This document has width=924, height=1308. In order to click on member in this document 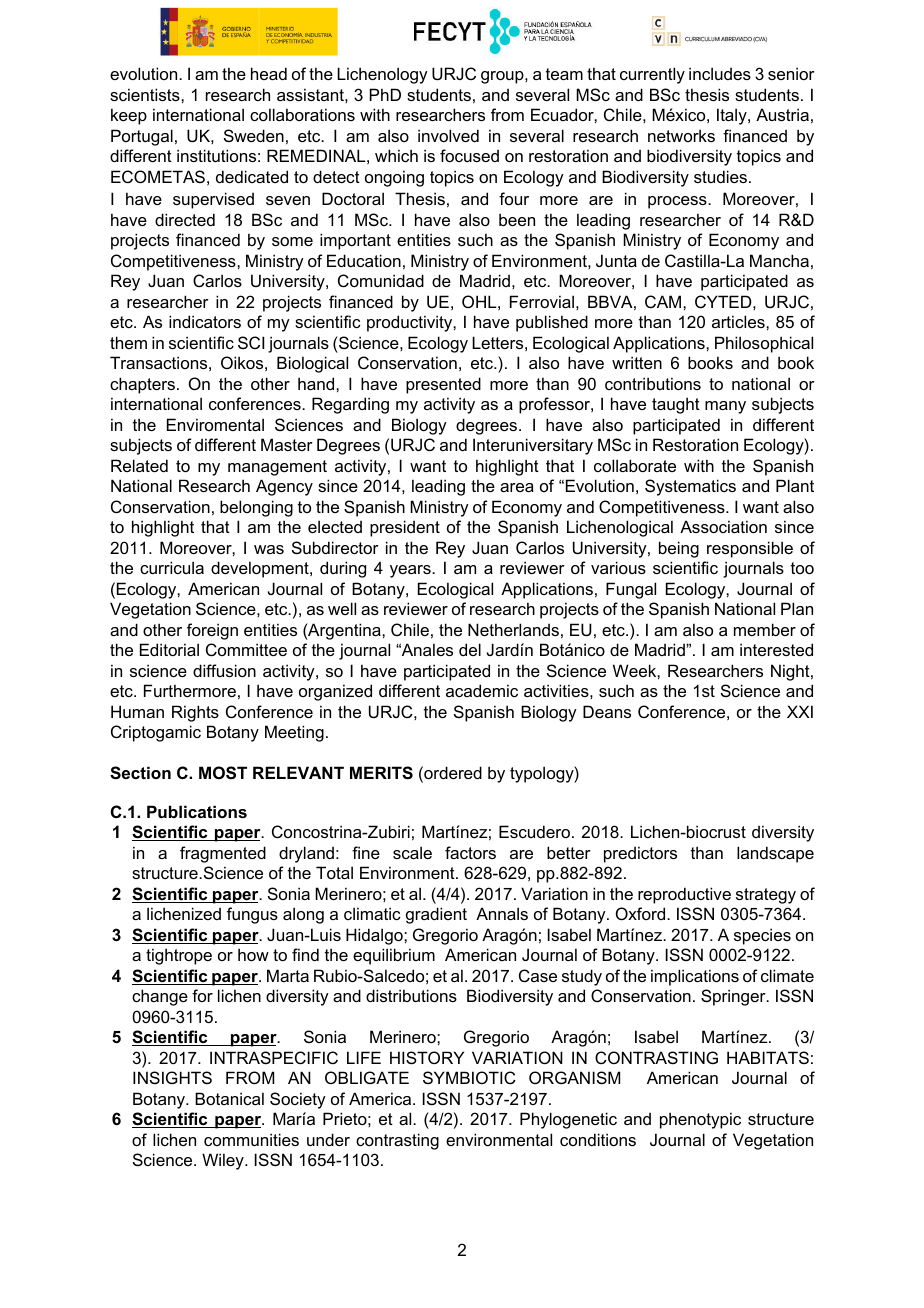, I will do `click(765, 629)`.
